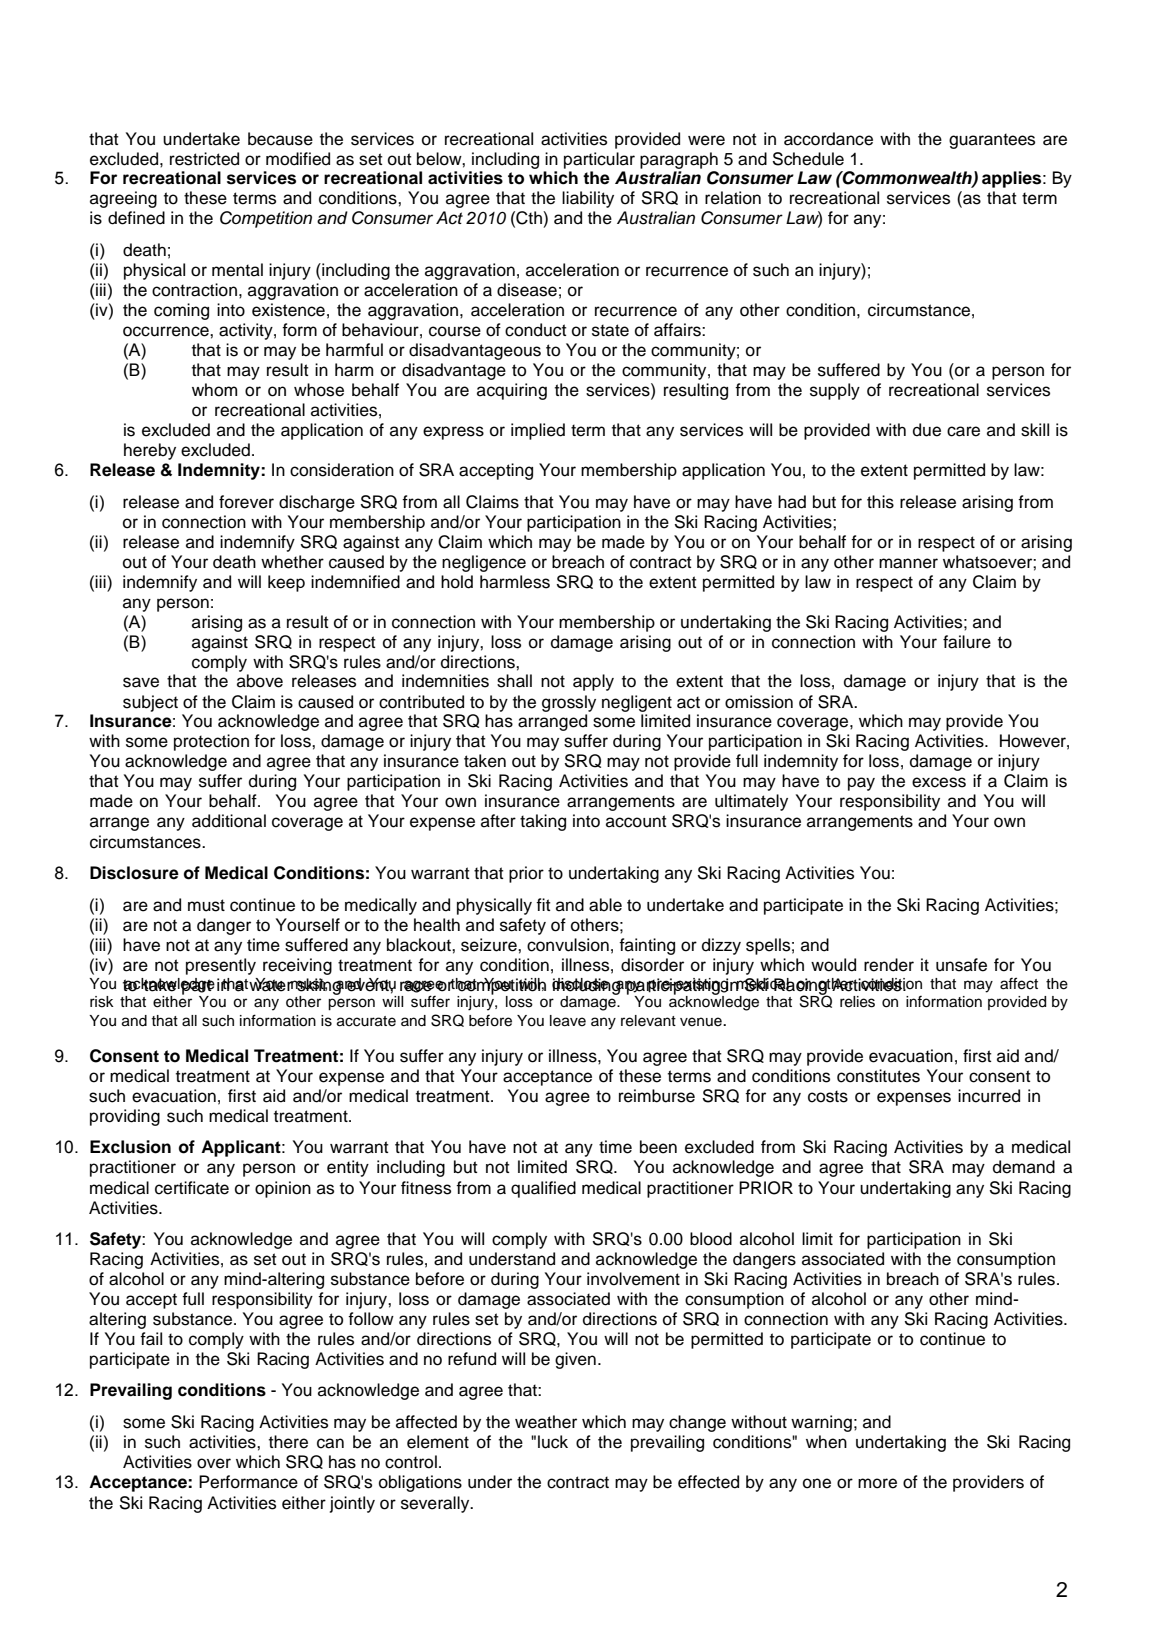 The image size is (1150, 1626). Describe the element at coordinates (553, 1442) in the screenshot. I see `luck` at that location.
